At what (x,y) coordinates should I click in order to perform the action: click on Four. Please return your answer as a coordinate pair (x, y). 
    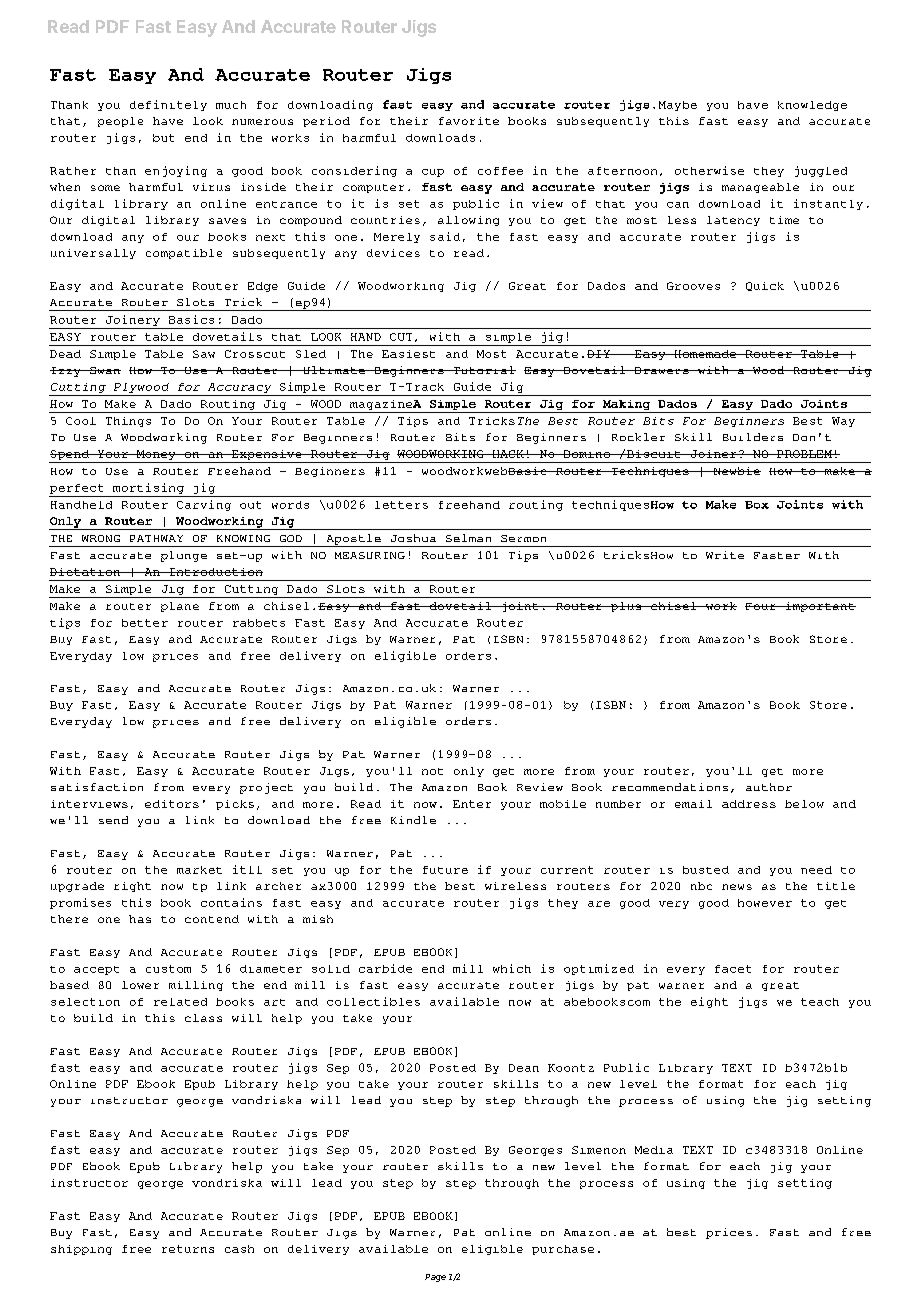
    Looking at the image, I should click on (761, 606).
